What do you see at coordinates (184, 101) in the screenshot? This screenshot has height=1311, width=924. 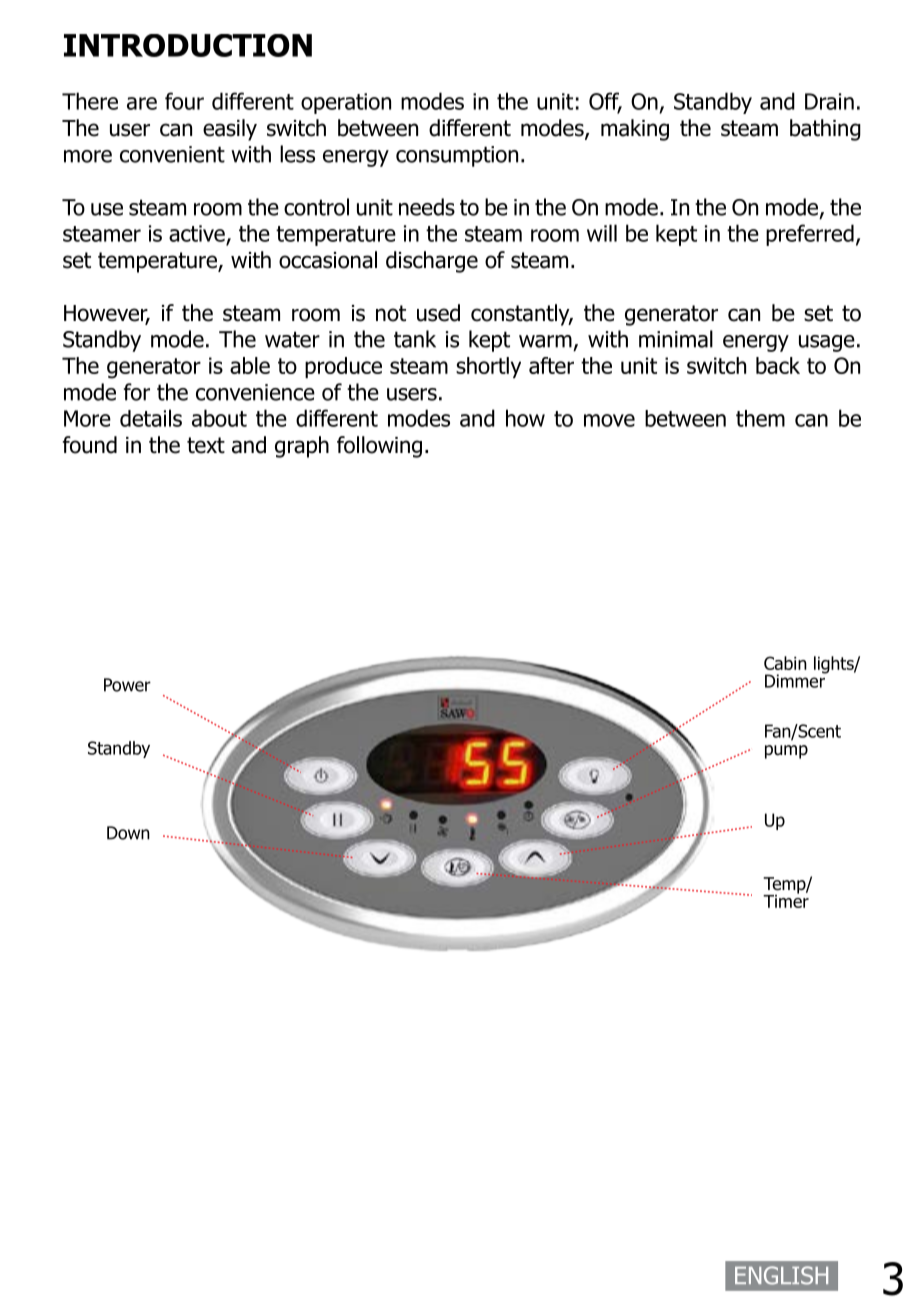 I see `four` at bounding box center [184, 101].
